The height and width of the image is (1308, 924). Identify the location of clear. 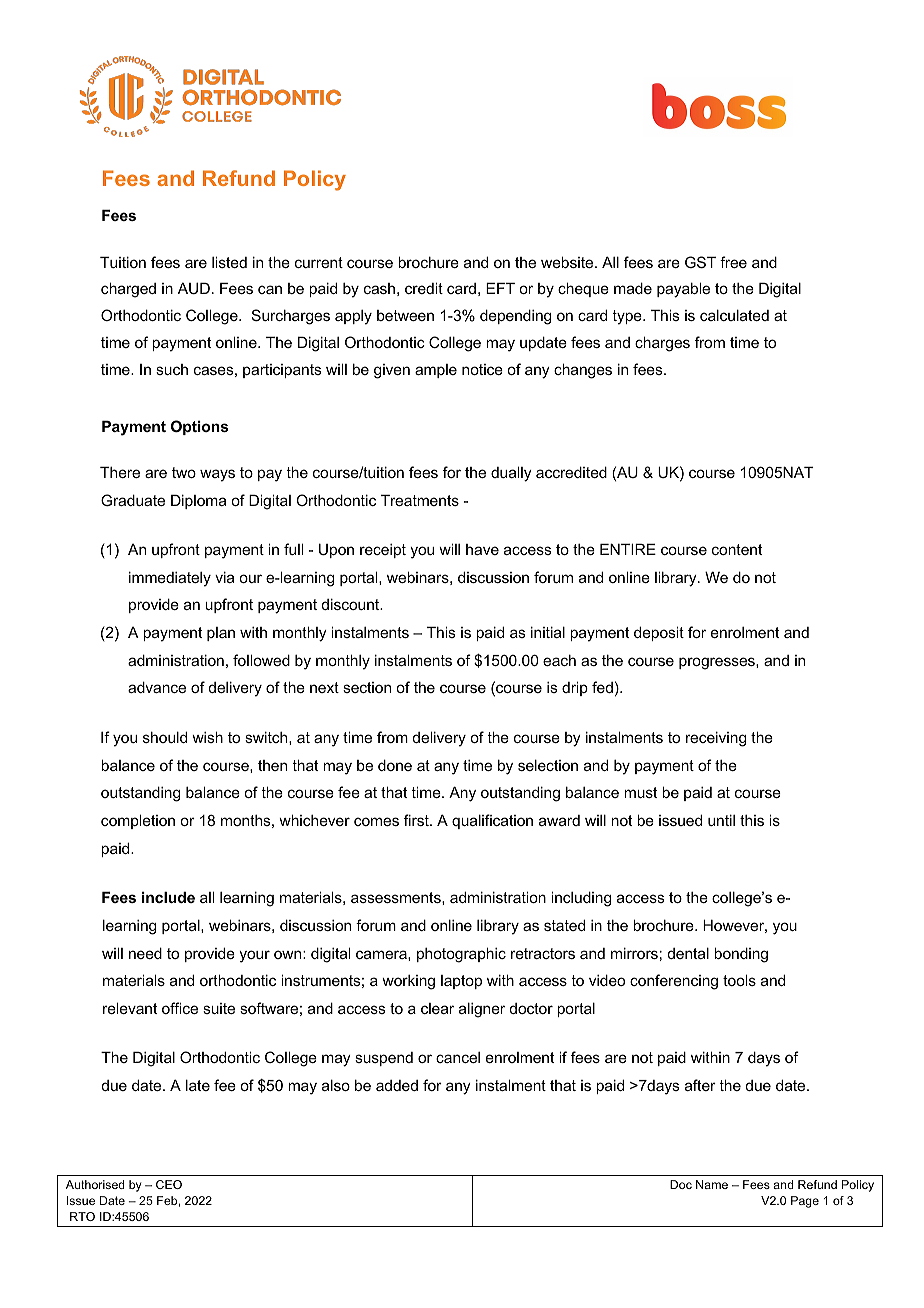
(437, 1008).
